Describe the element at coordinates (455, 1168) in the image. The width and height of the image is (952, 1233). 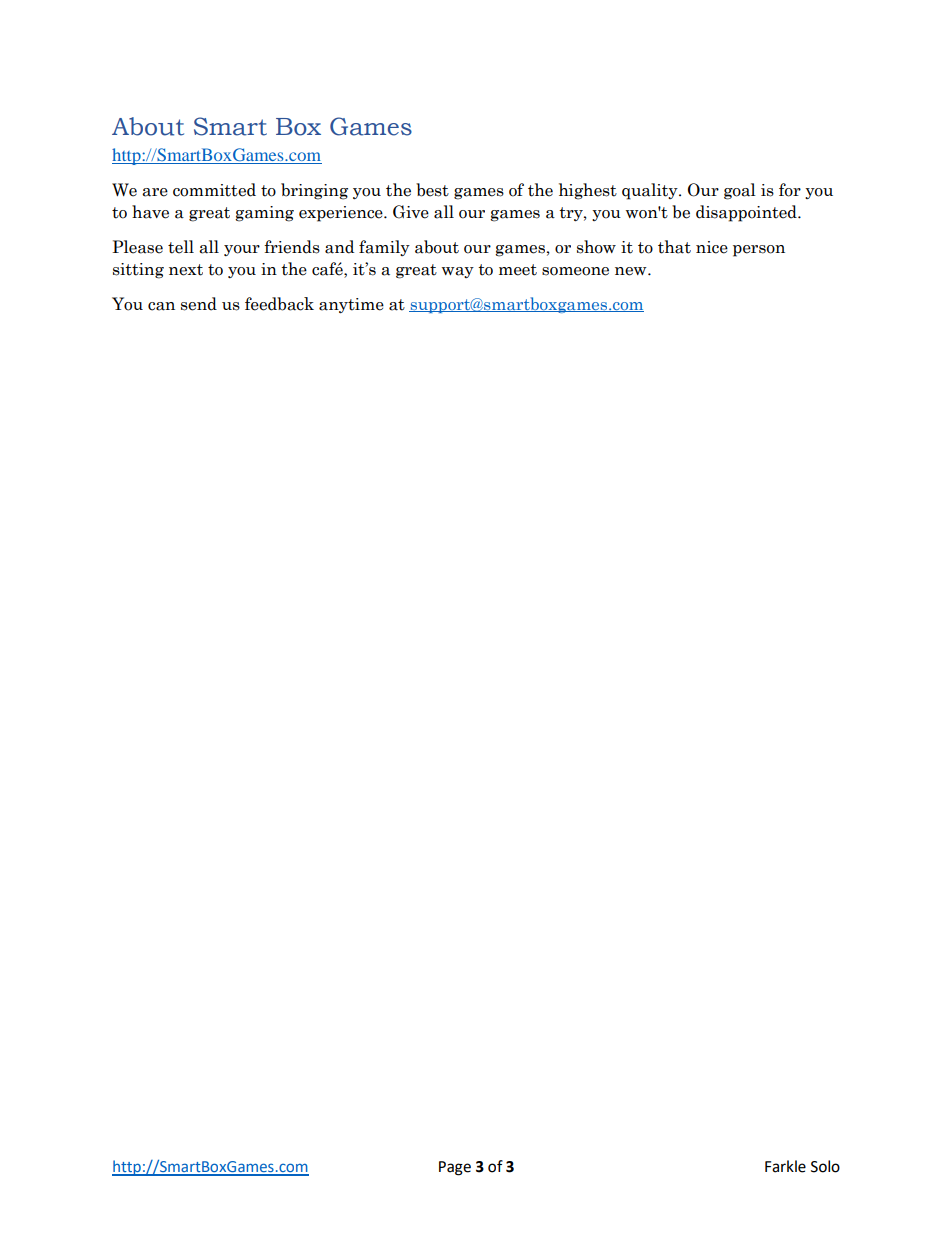
I see `Page` at that location.
